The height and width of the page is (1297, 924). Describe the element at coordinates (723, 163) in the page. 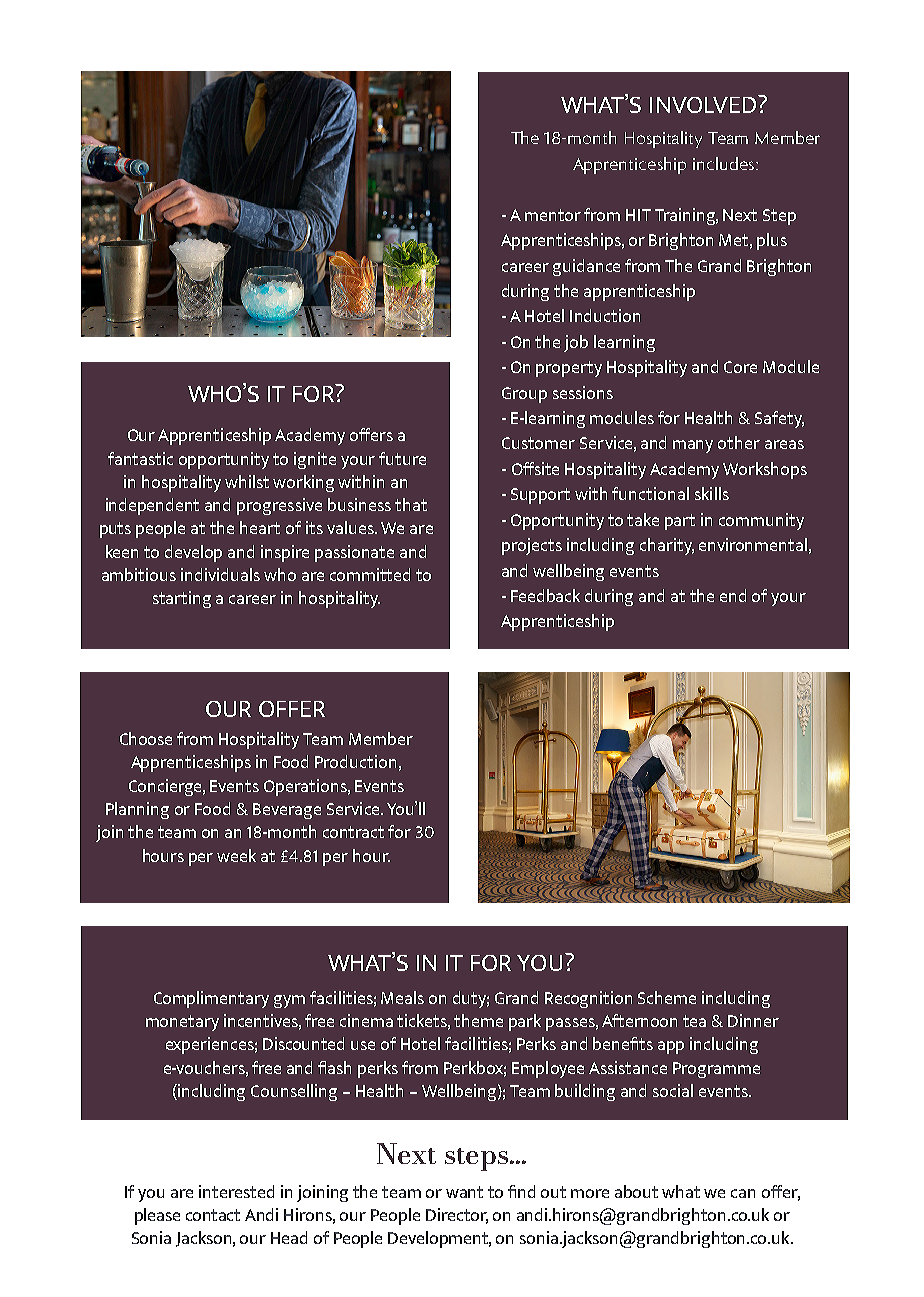

I see `includes` at that location.
